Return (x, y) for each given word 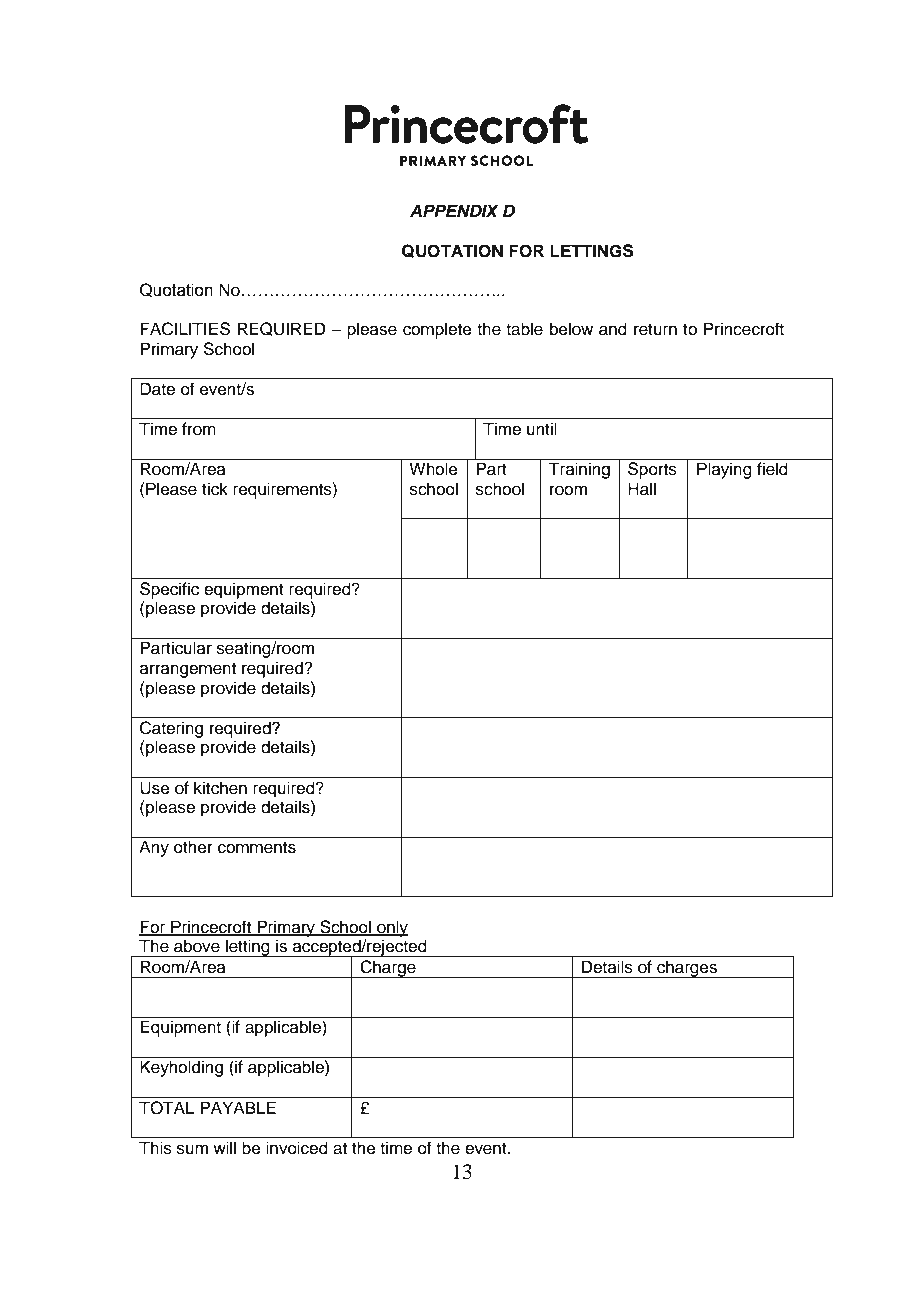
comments (257, 848)
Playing (724, 470)
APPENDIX (454, 210)
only (391, 928)
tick (215, 489)
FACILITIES (185, 329)
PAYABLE (238, 1107)
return (655, 330)
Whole (433, 469)
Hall (642, 489)
